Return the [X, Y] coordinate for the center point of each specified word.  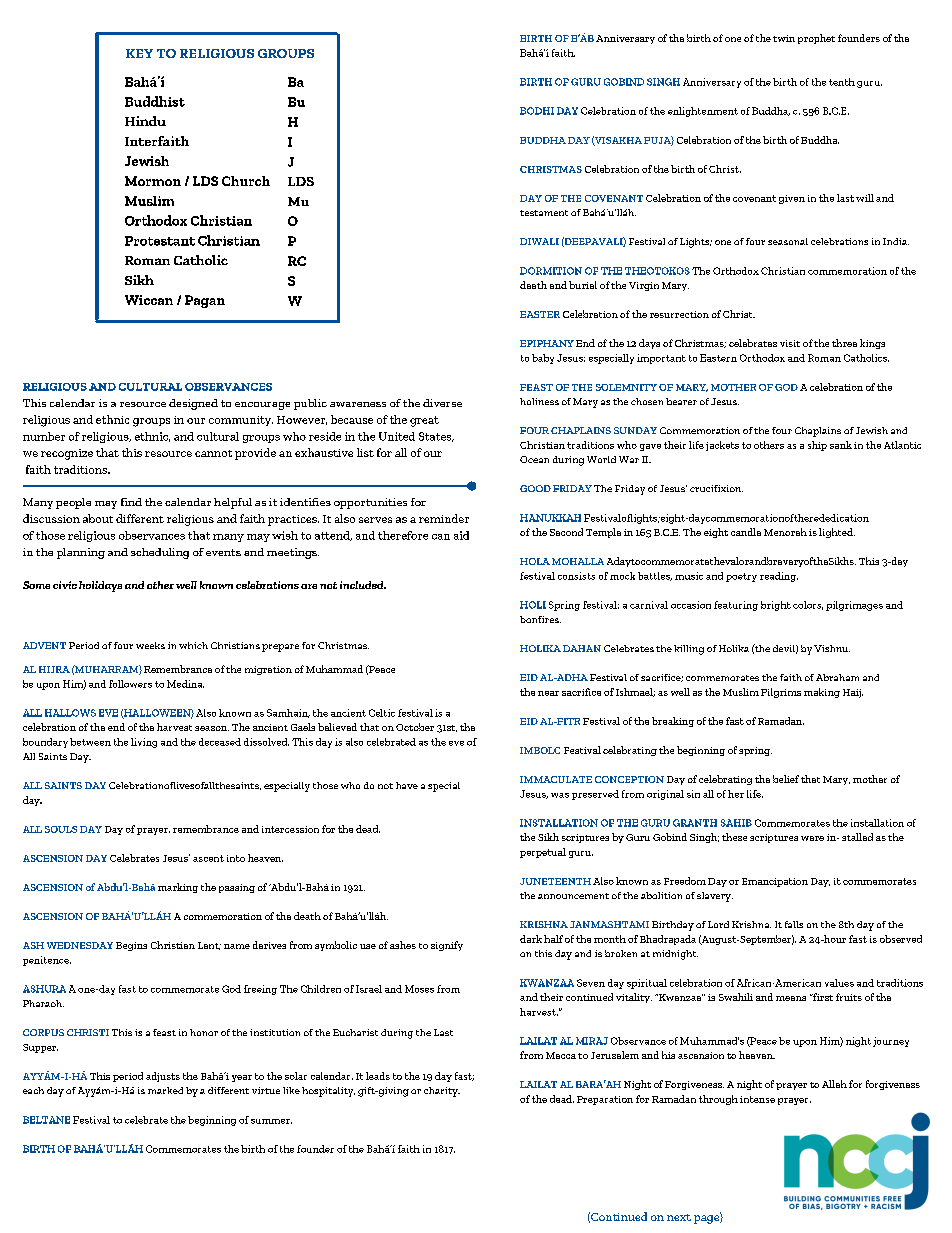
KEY [139, 53]
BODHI [537, 111]
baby [543, 359]
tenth [842, 82]
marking [178, 888]
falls [794, 924]
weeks [150, 645]
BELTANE [46, 1120]
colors [808, 605]
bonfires [540, 619]
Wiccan [149, 300]
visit [790, 343]
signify [447, 946]
